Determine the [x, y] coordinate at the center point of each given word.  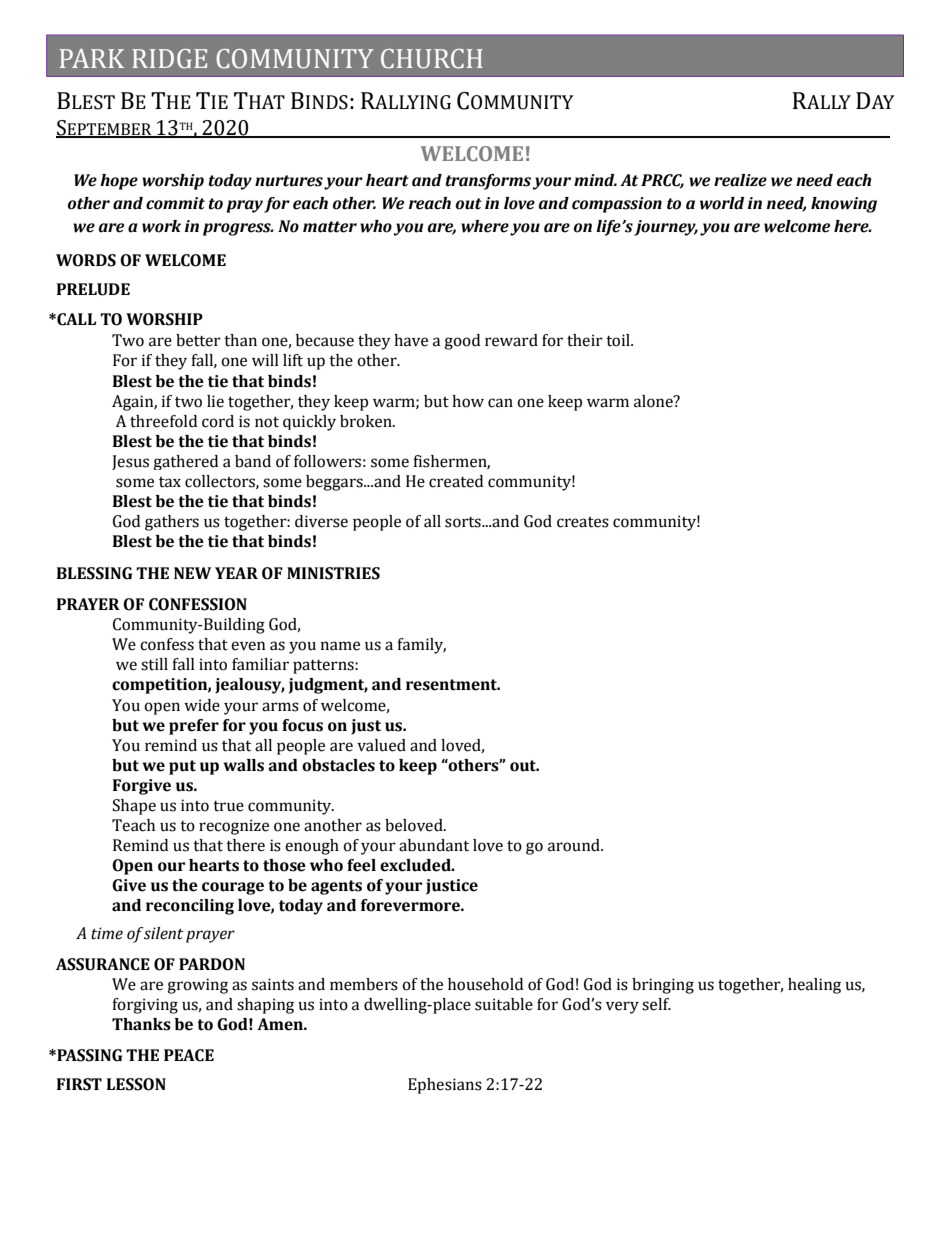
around [575, 845]
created [456, 481]
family [421, 646]
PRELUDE [93, 289]
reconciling [190, 907]
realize [740, 180]
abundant [434, 845]
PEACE [189, 1055]
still [154, 664]
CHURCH [432, 59]
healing [814, 986]
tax [170, 482]
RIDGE [169, 59]
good [462, 342]
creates [583, 522]
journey [666, 228]
